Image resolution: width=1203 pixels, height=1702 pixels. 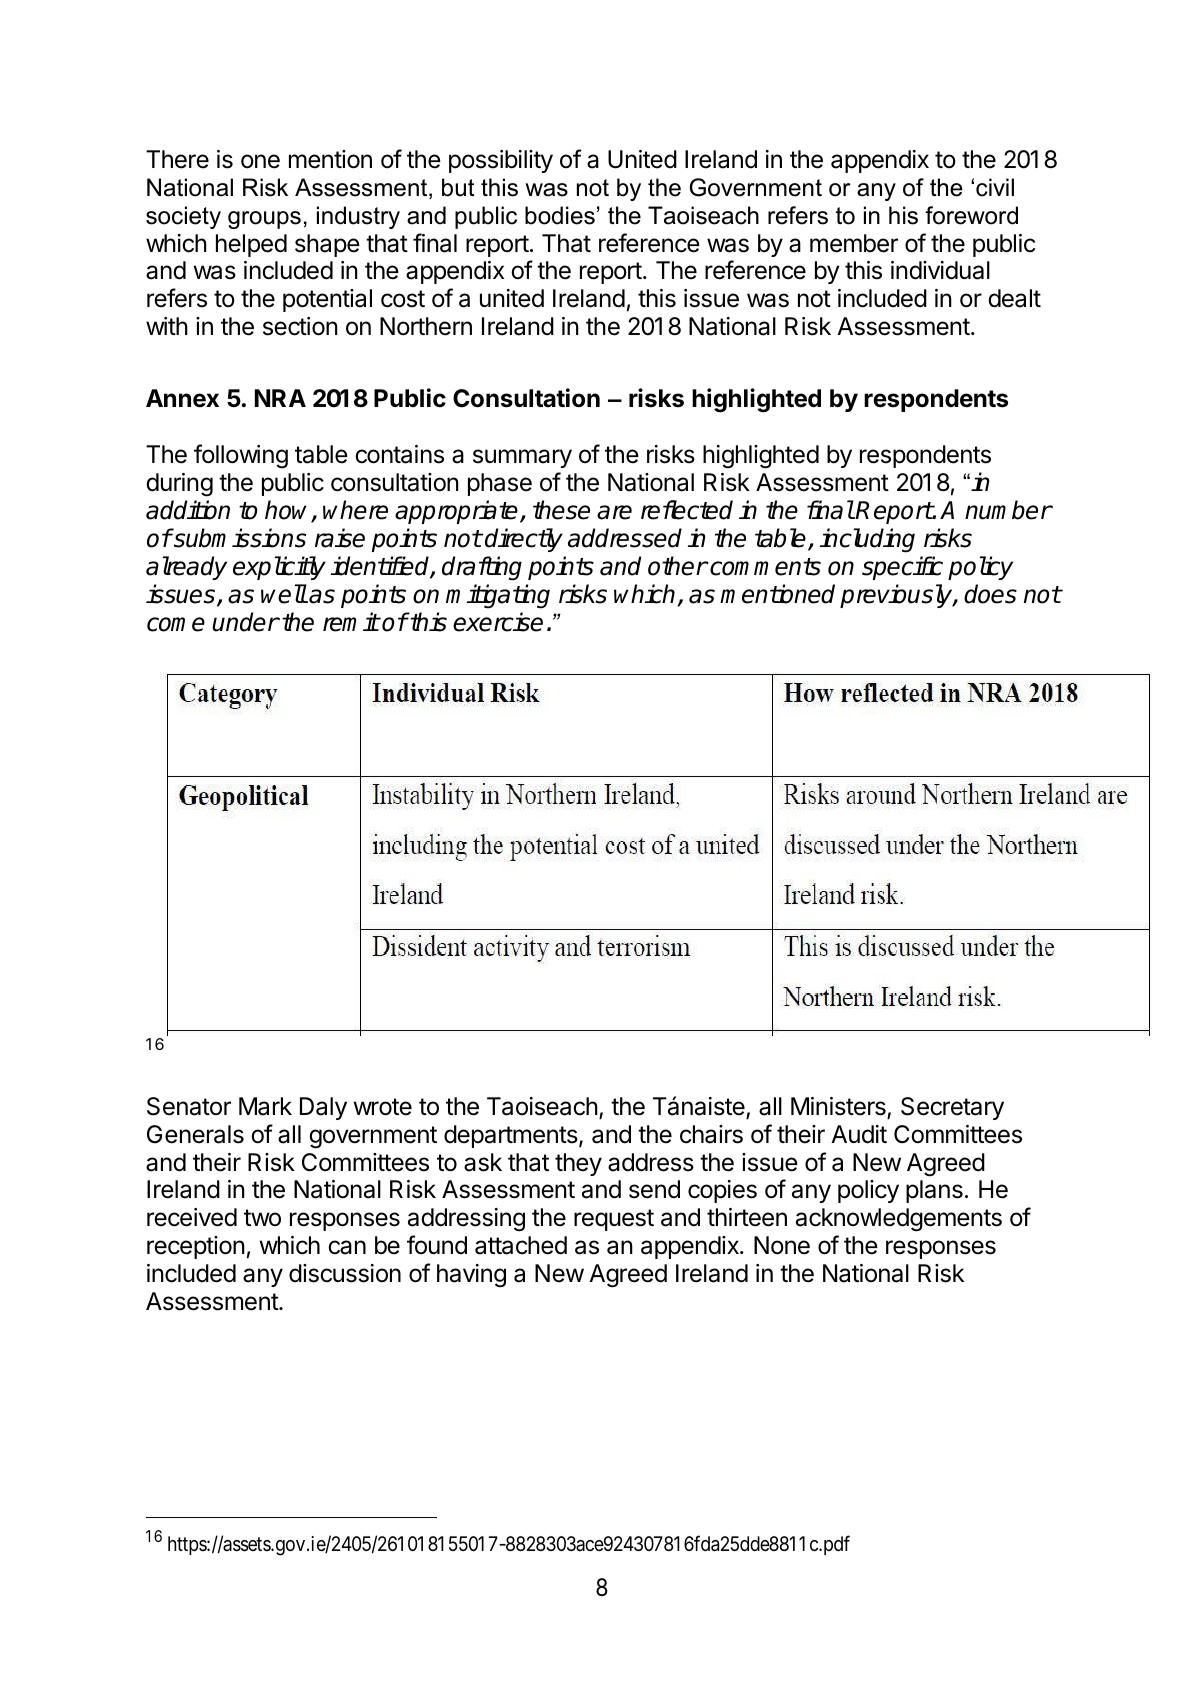 I want to click on two, so click(x=262, y=1217).
